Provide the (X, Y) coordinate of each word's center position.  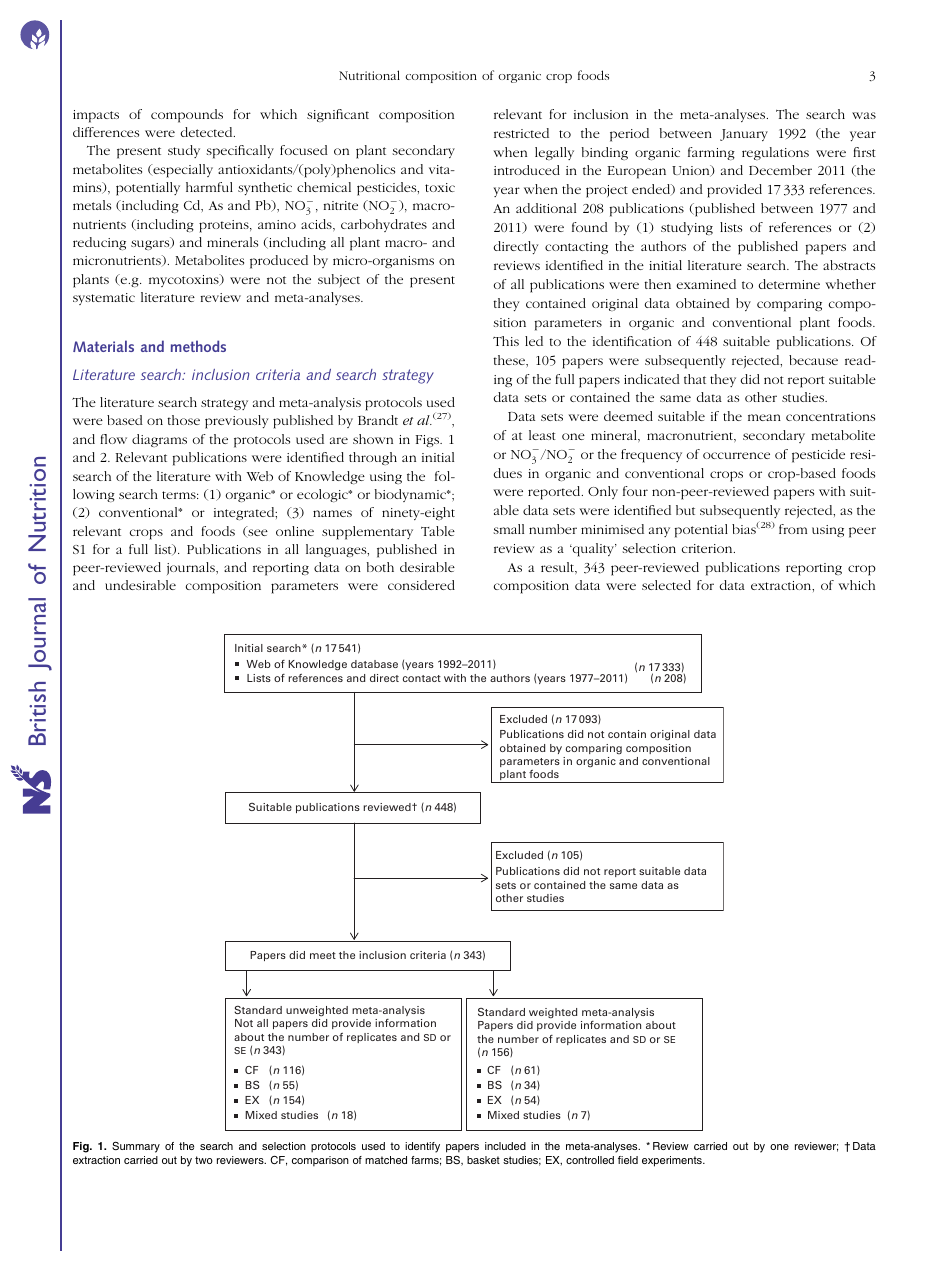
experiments (673, 1161)
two (204, 1160)
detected (208, 132)
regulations (775, 153)
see (257, 533)
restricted (521, 133)
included (505, 1146)
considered (421, 585)
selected (666, 585)
